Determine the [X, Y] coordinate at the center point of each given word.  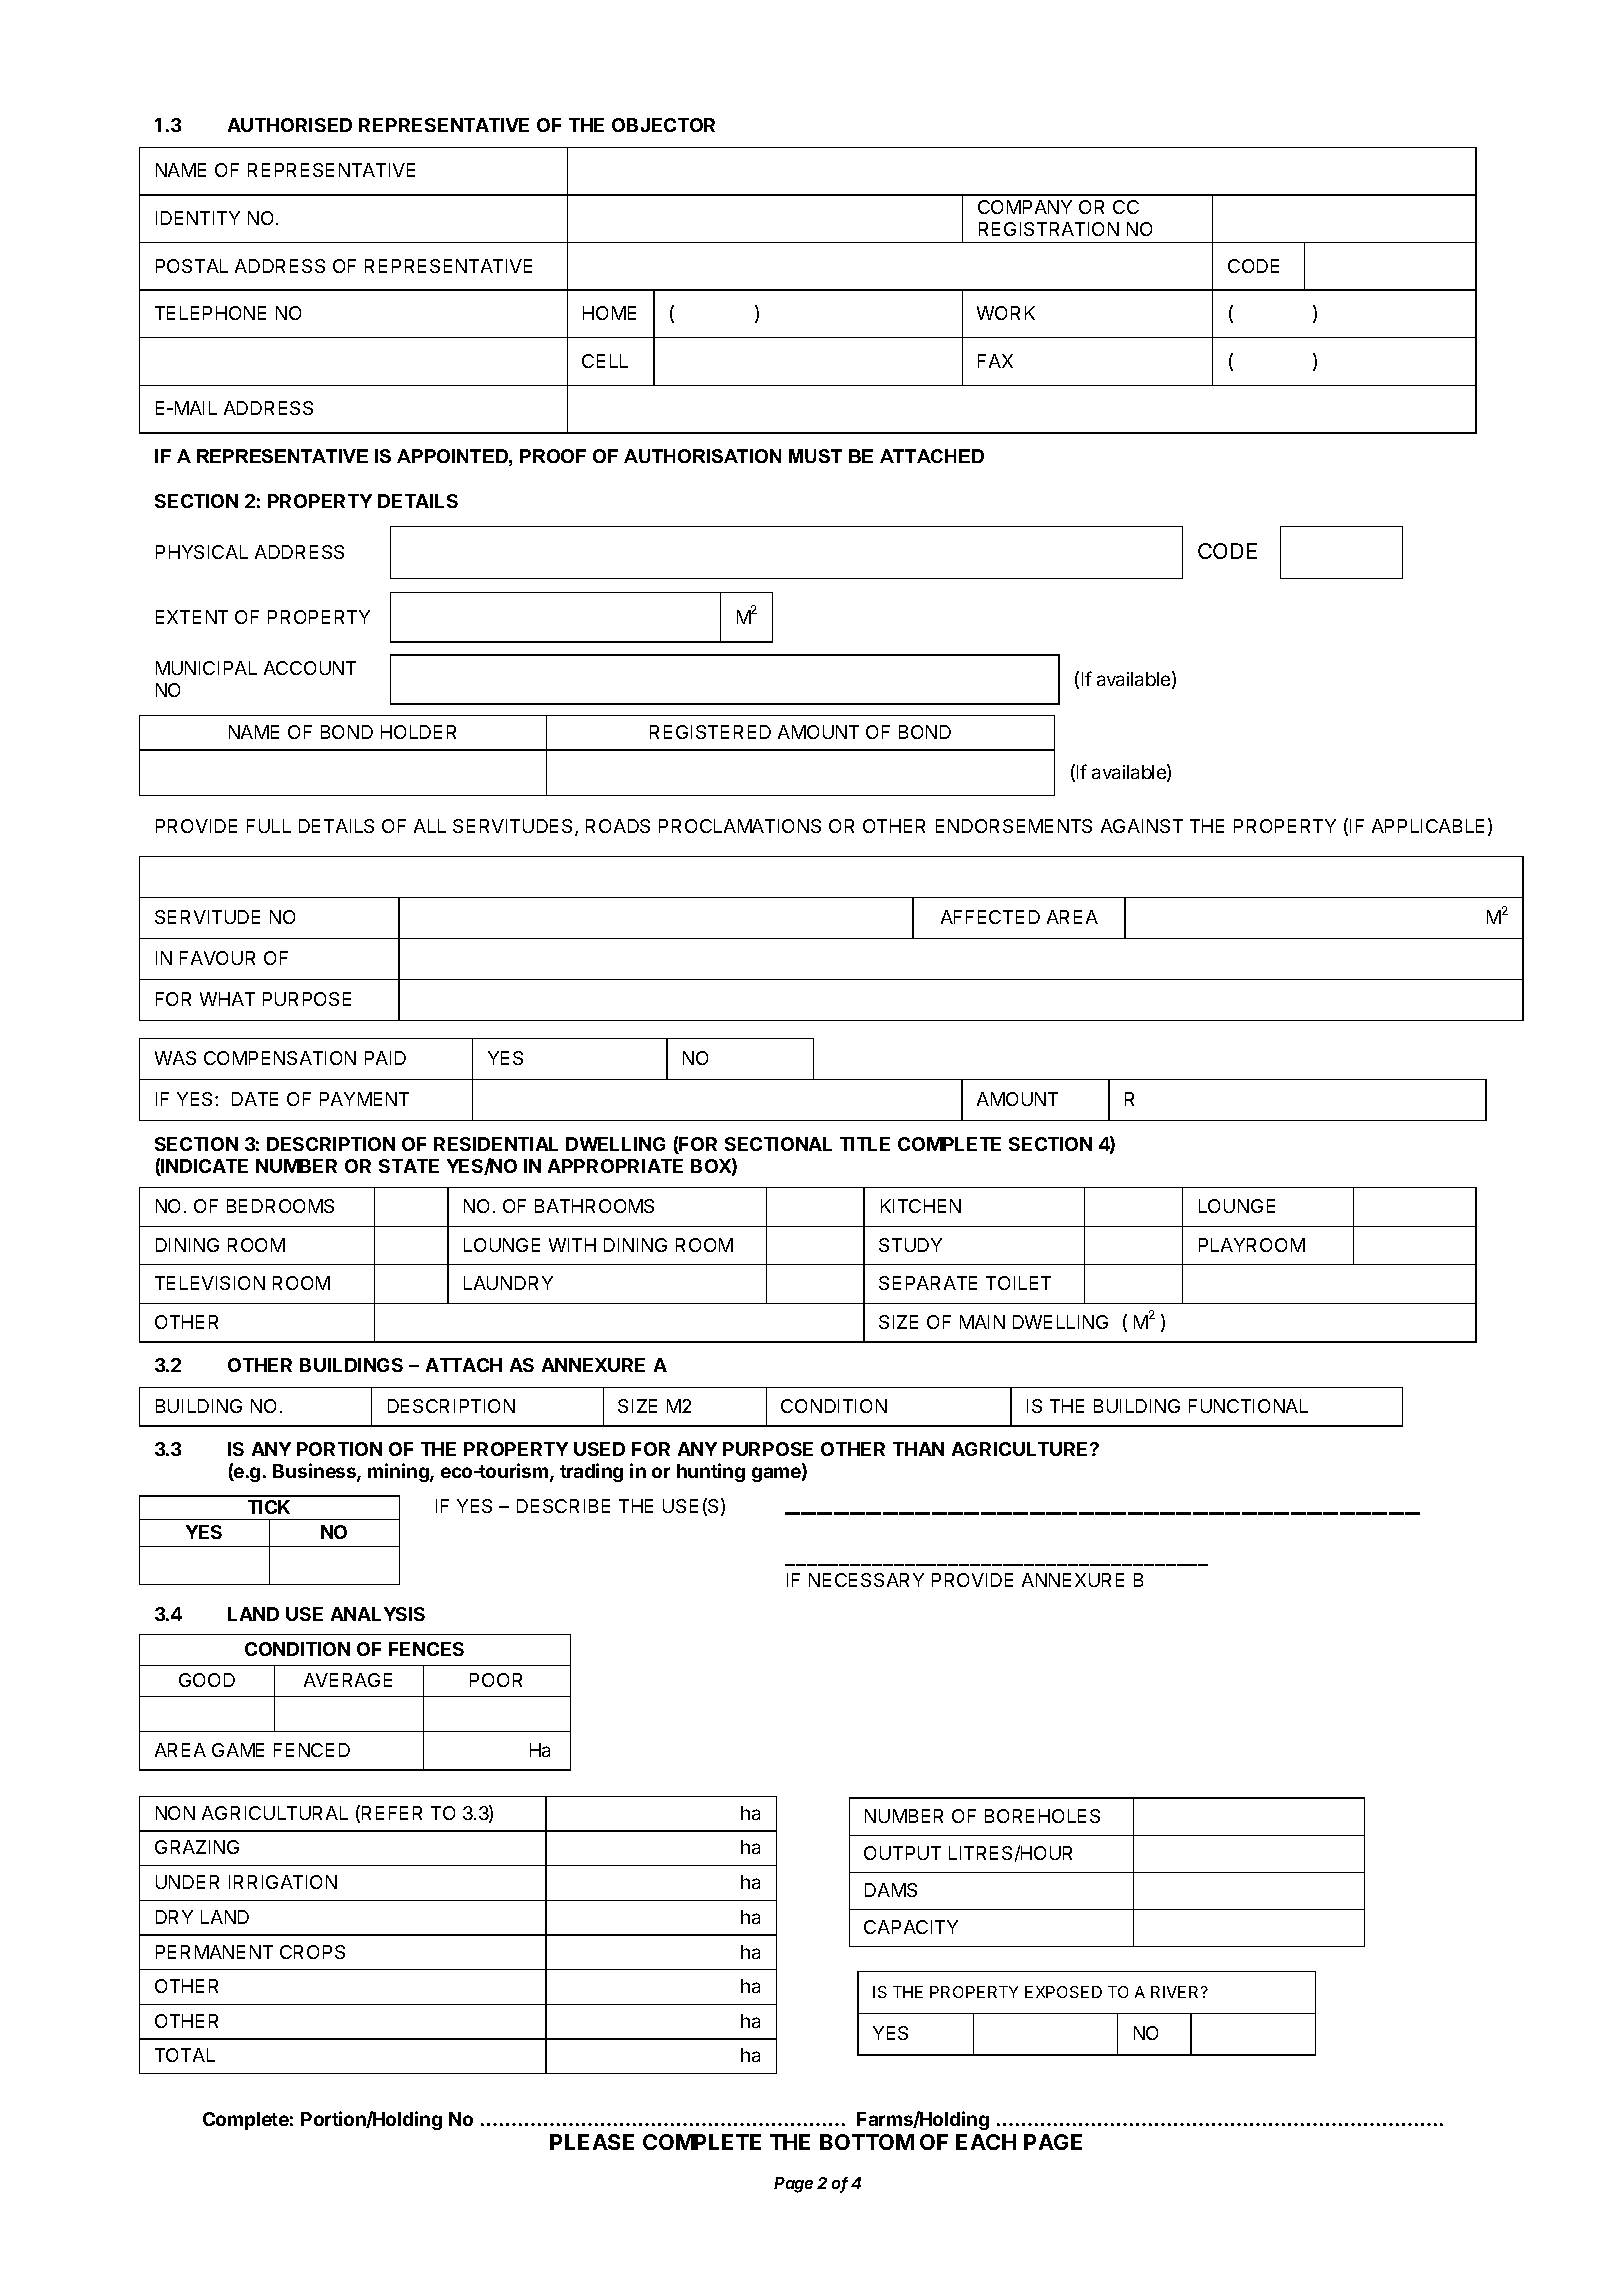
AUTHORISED [290, 125]
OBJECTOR [663, 125]
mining [399, 1472]
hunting [711, 1472]
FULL [269, 826]
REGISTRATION [1049, 229]
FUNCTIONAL [1248, 1406]
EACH [986, 2142]
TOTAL [185, 2055]
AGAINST [1142, 826]
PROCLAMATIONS [740, 826]
